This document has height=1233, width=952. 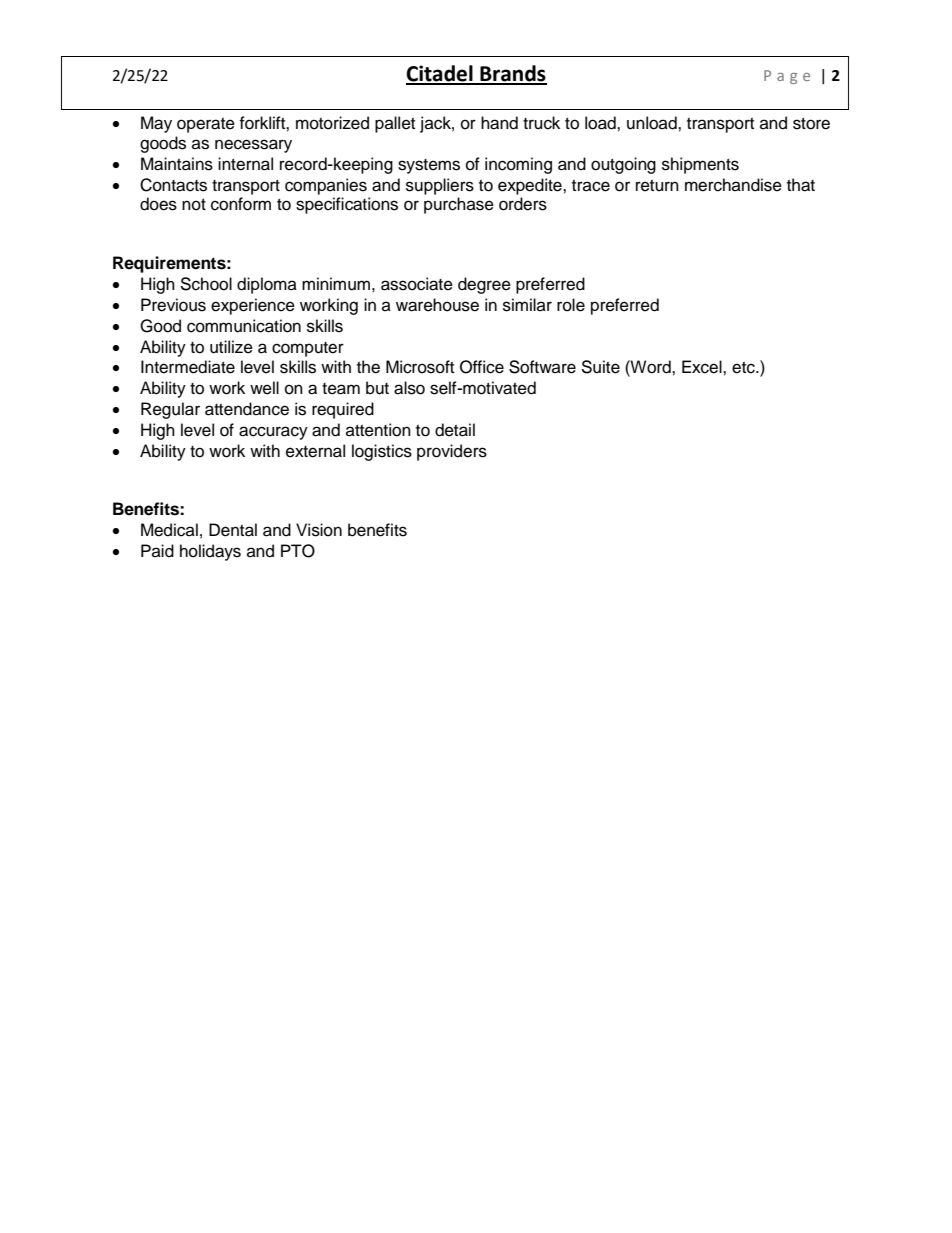 What do you see at coordinates (233, 530) in the document?
I see `Dental` at bounding box center [233, 530].
